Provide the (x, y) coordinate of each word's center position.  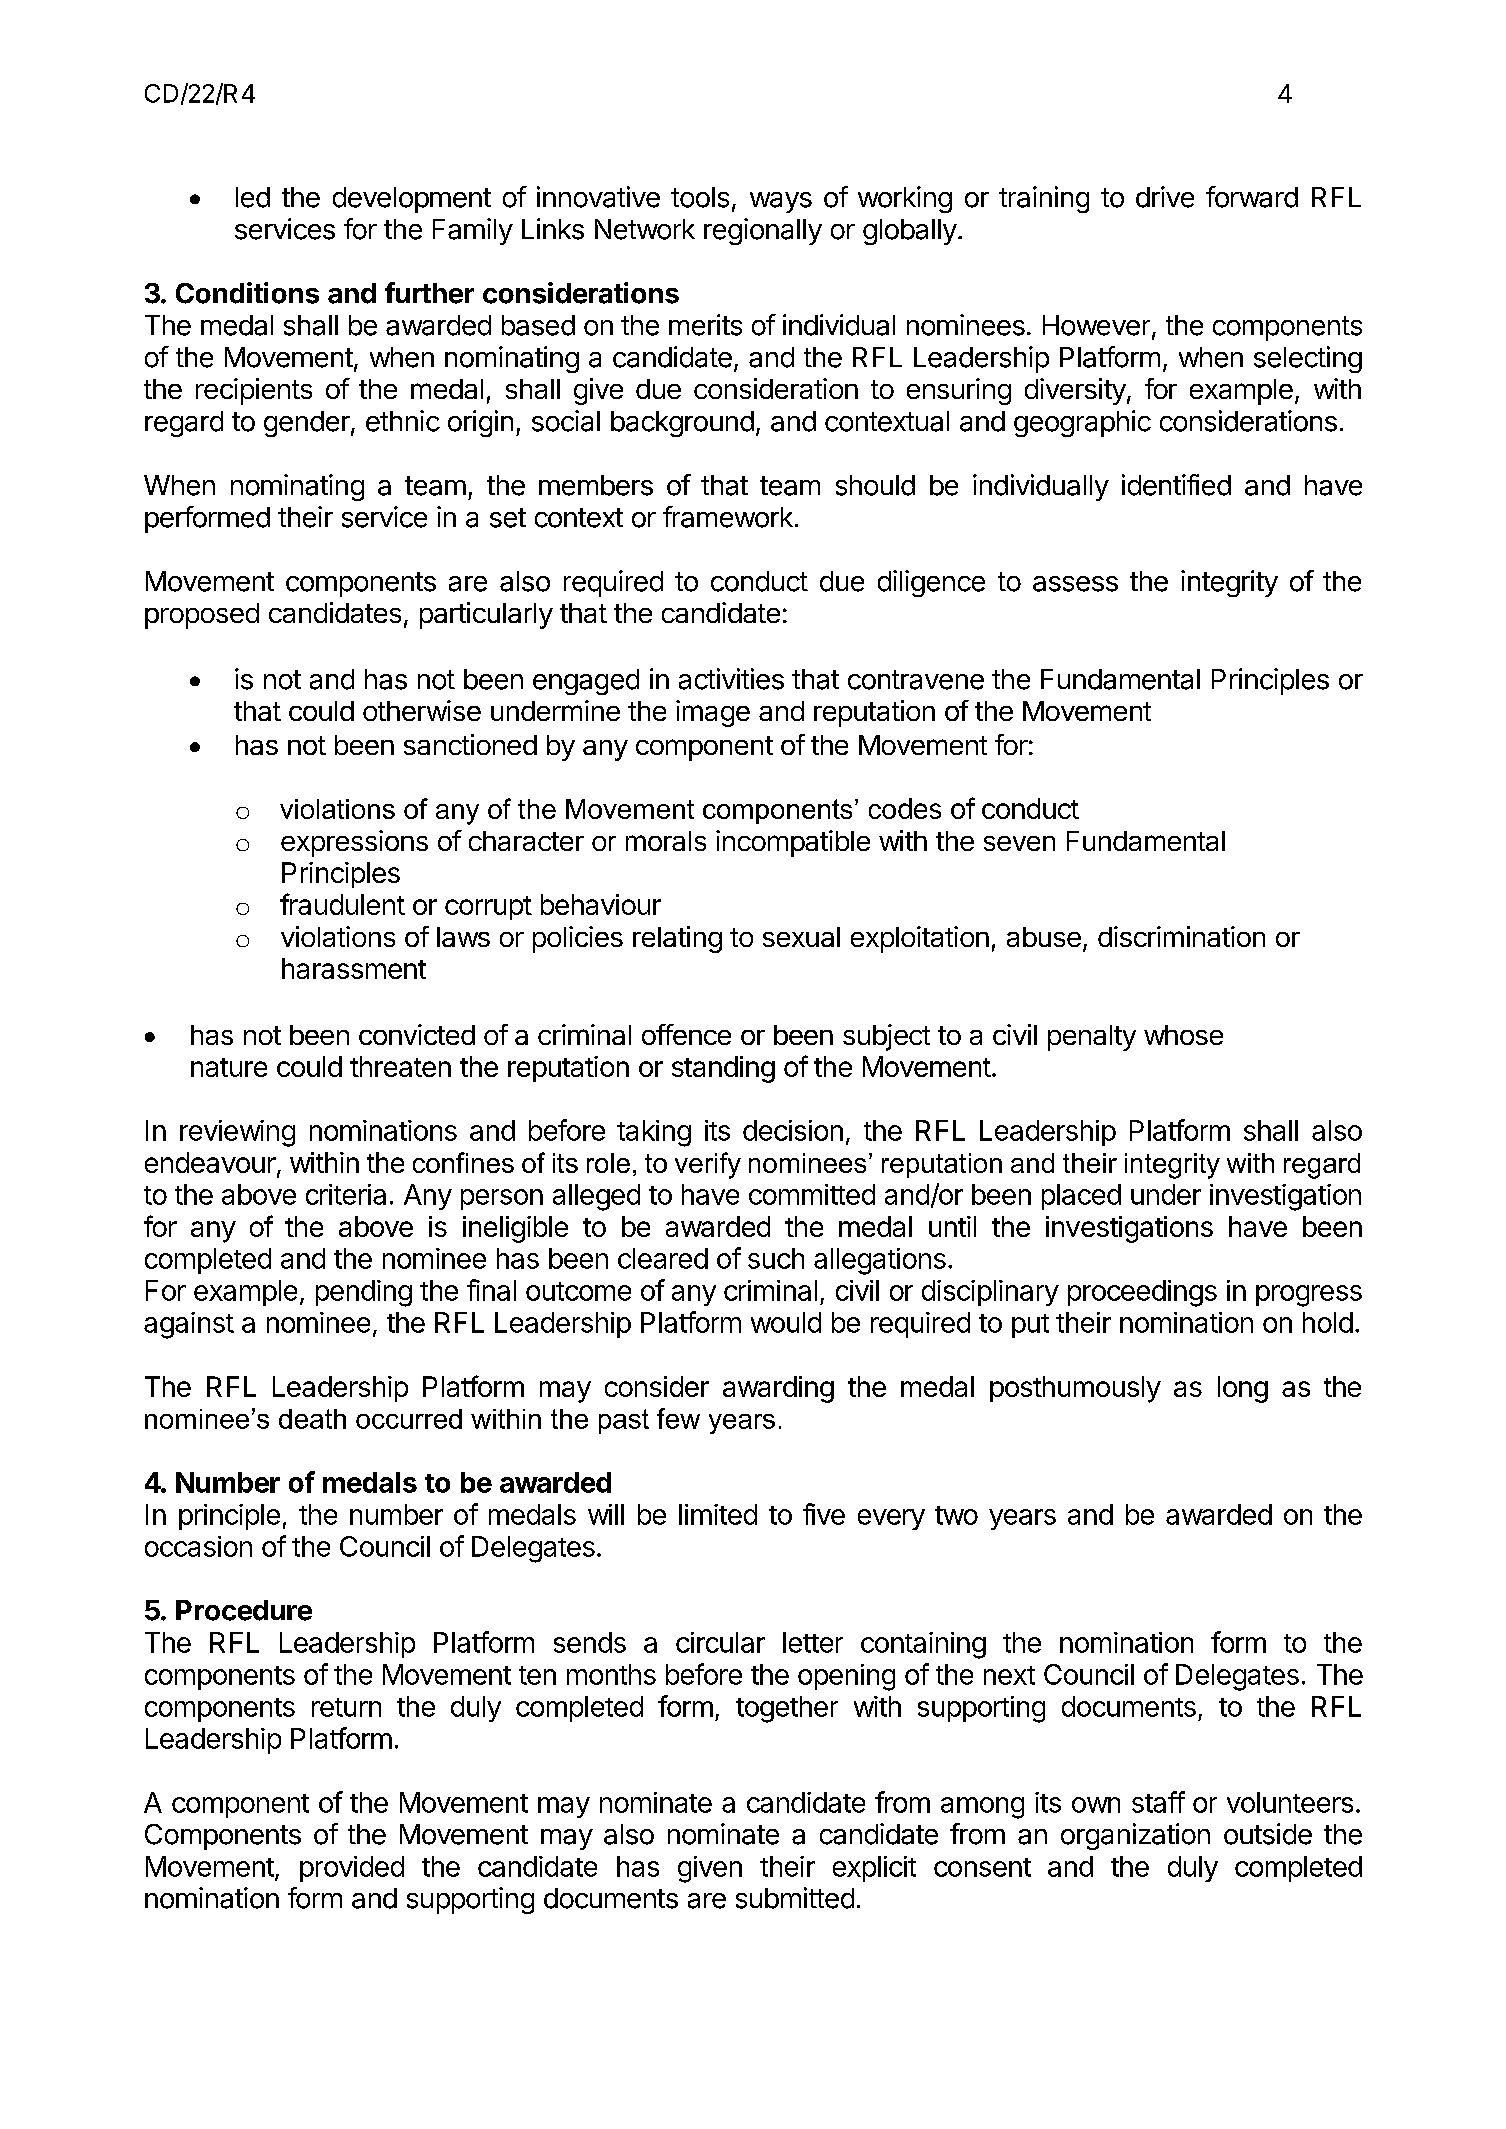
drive (1165, 197)
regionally (763, 231)
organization (1135, 1836)
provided (352, 1869)
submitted (795, 1898)
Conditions (247, 293)
